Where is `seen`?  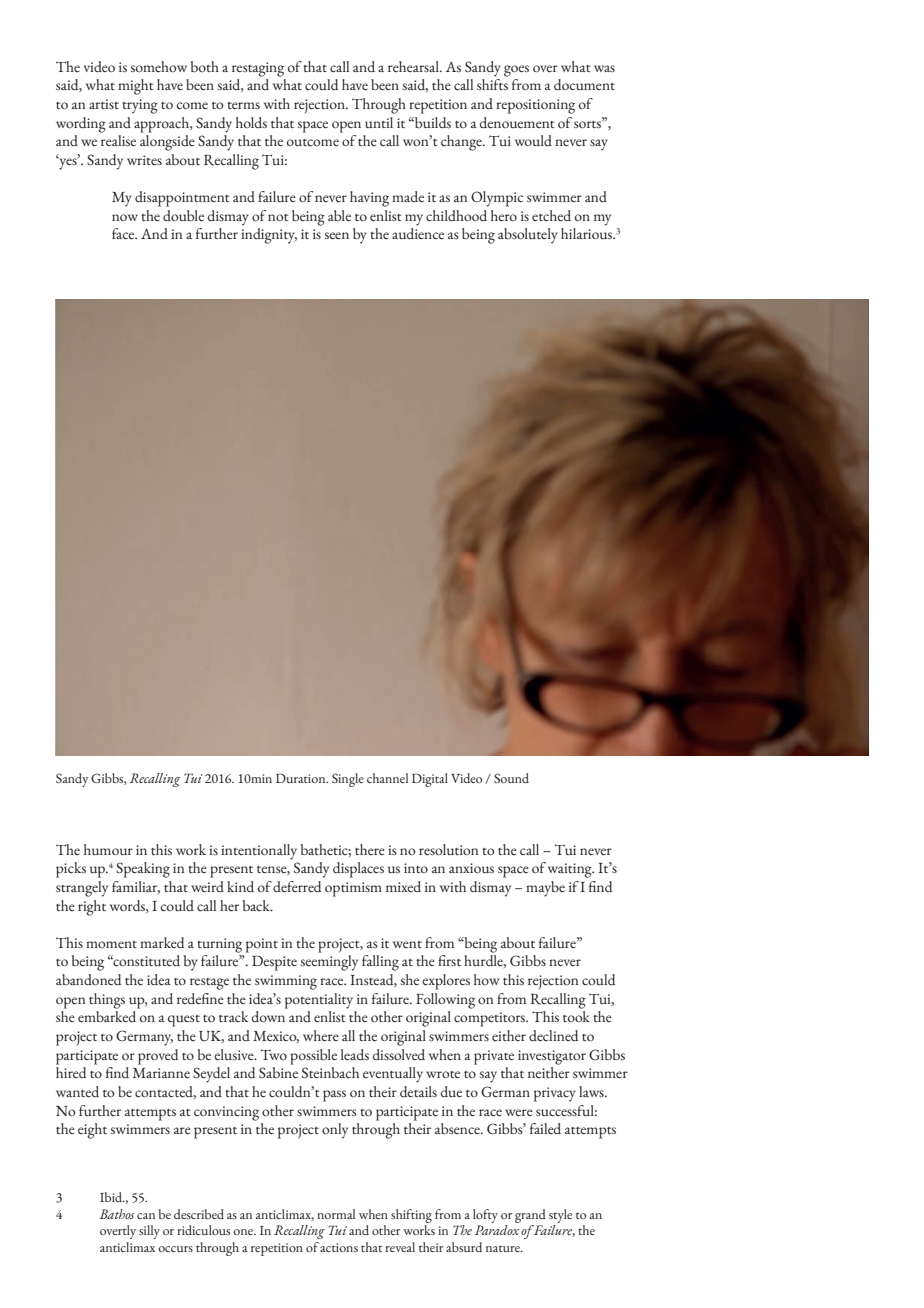
seen is located at coordinates (337, 235).
